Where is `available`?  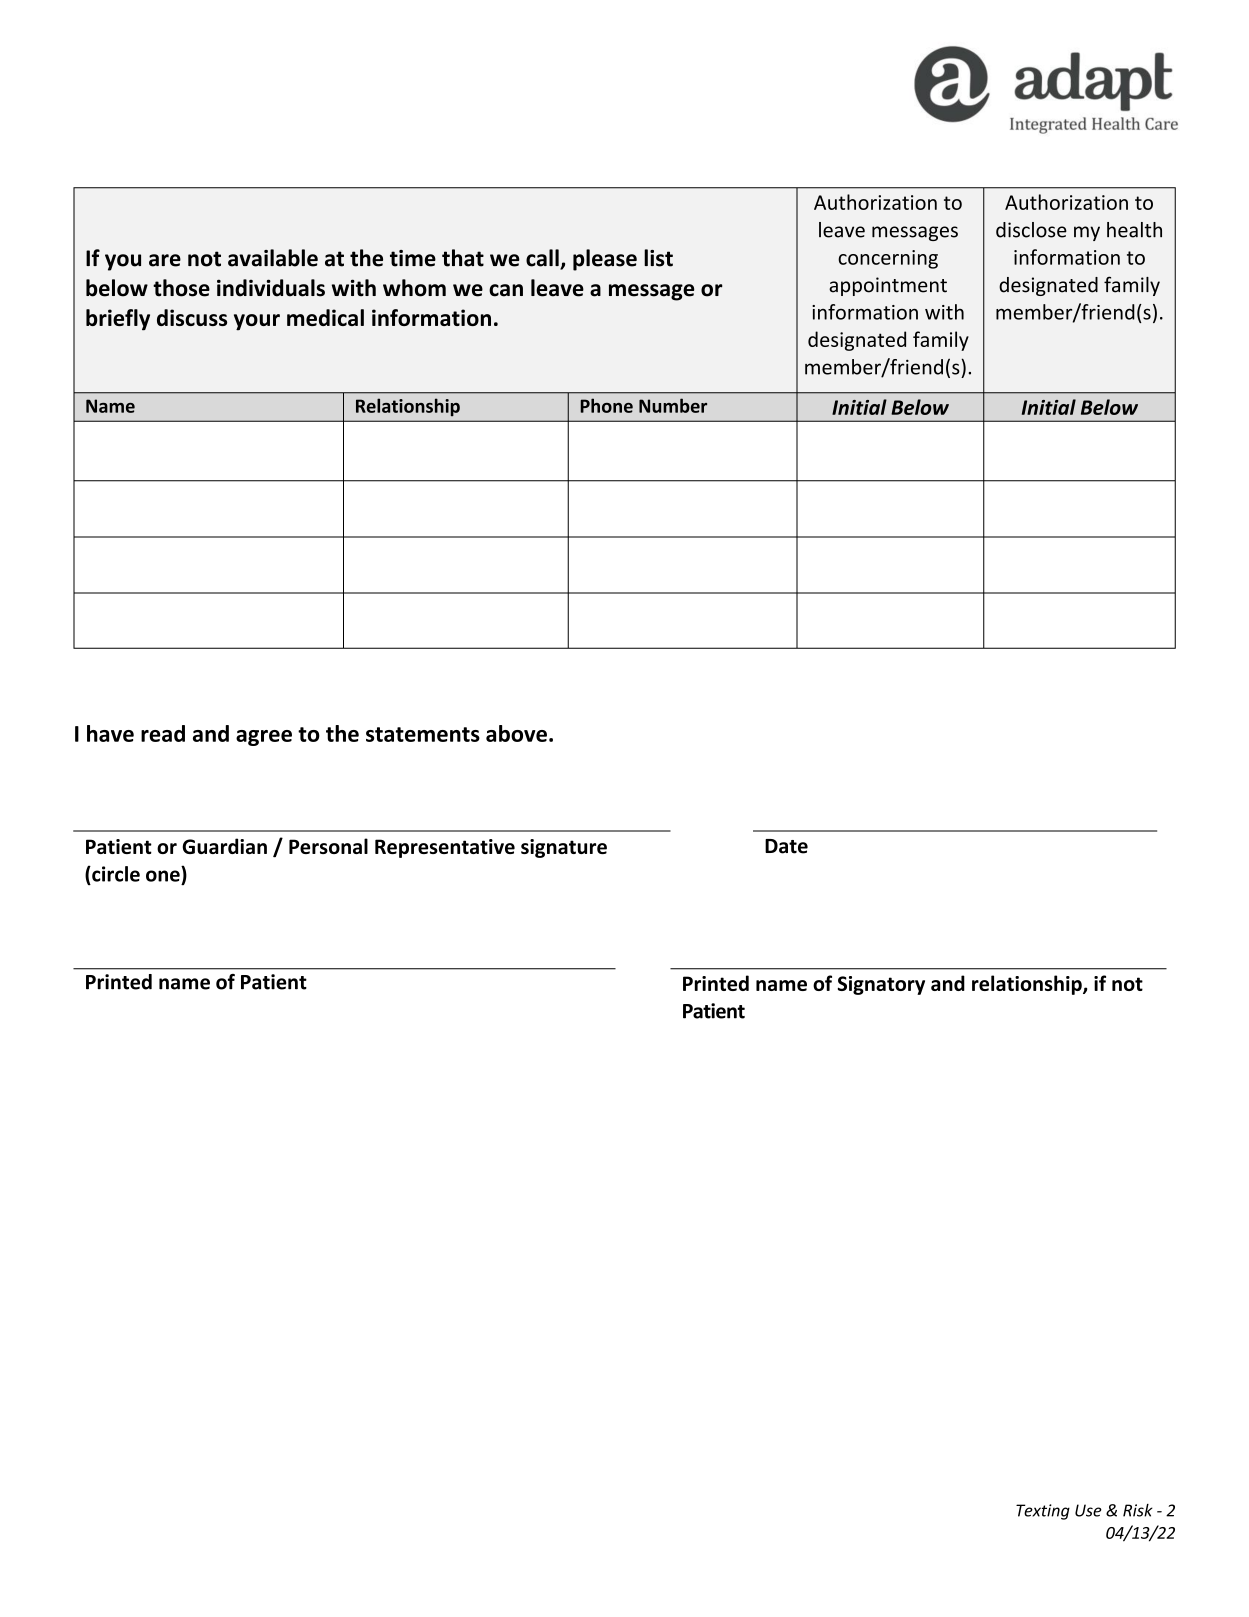
available is located at coordinates (273, 258).
